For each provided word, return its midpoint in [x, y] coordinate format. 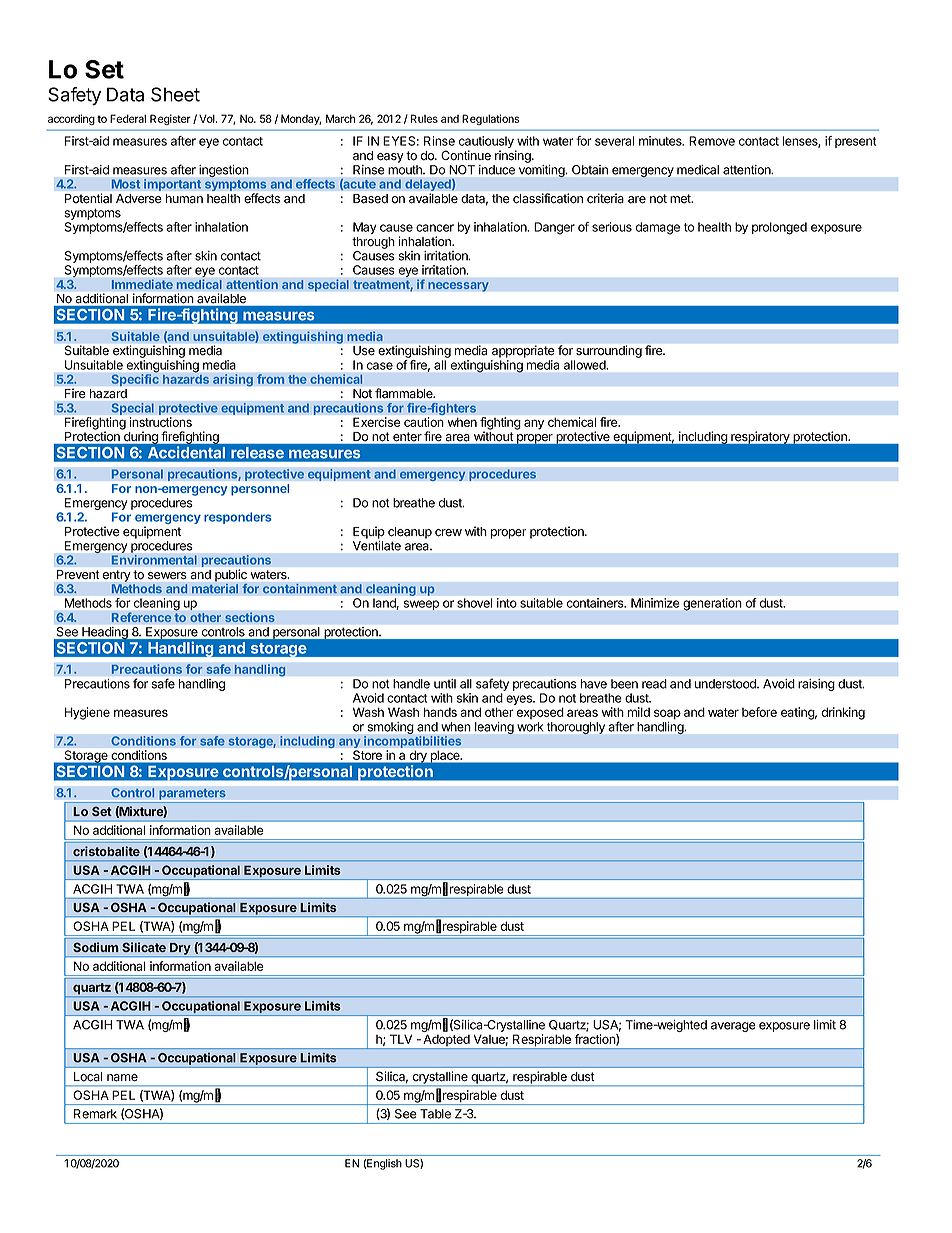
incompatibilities [413, 742]
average [733, 1027]
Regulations [491, 119]
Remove [712, 141]
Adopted [446, 1042]
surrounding [609, 351]
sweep [421, 605]
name [122, 1078]
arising [233, 380]
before [759, 712]
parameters [192, 796]
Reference [141, 617]
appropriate [523, 351]
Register [170, 119]
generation [712, 604]
